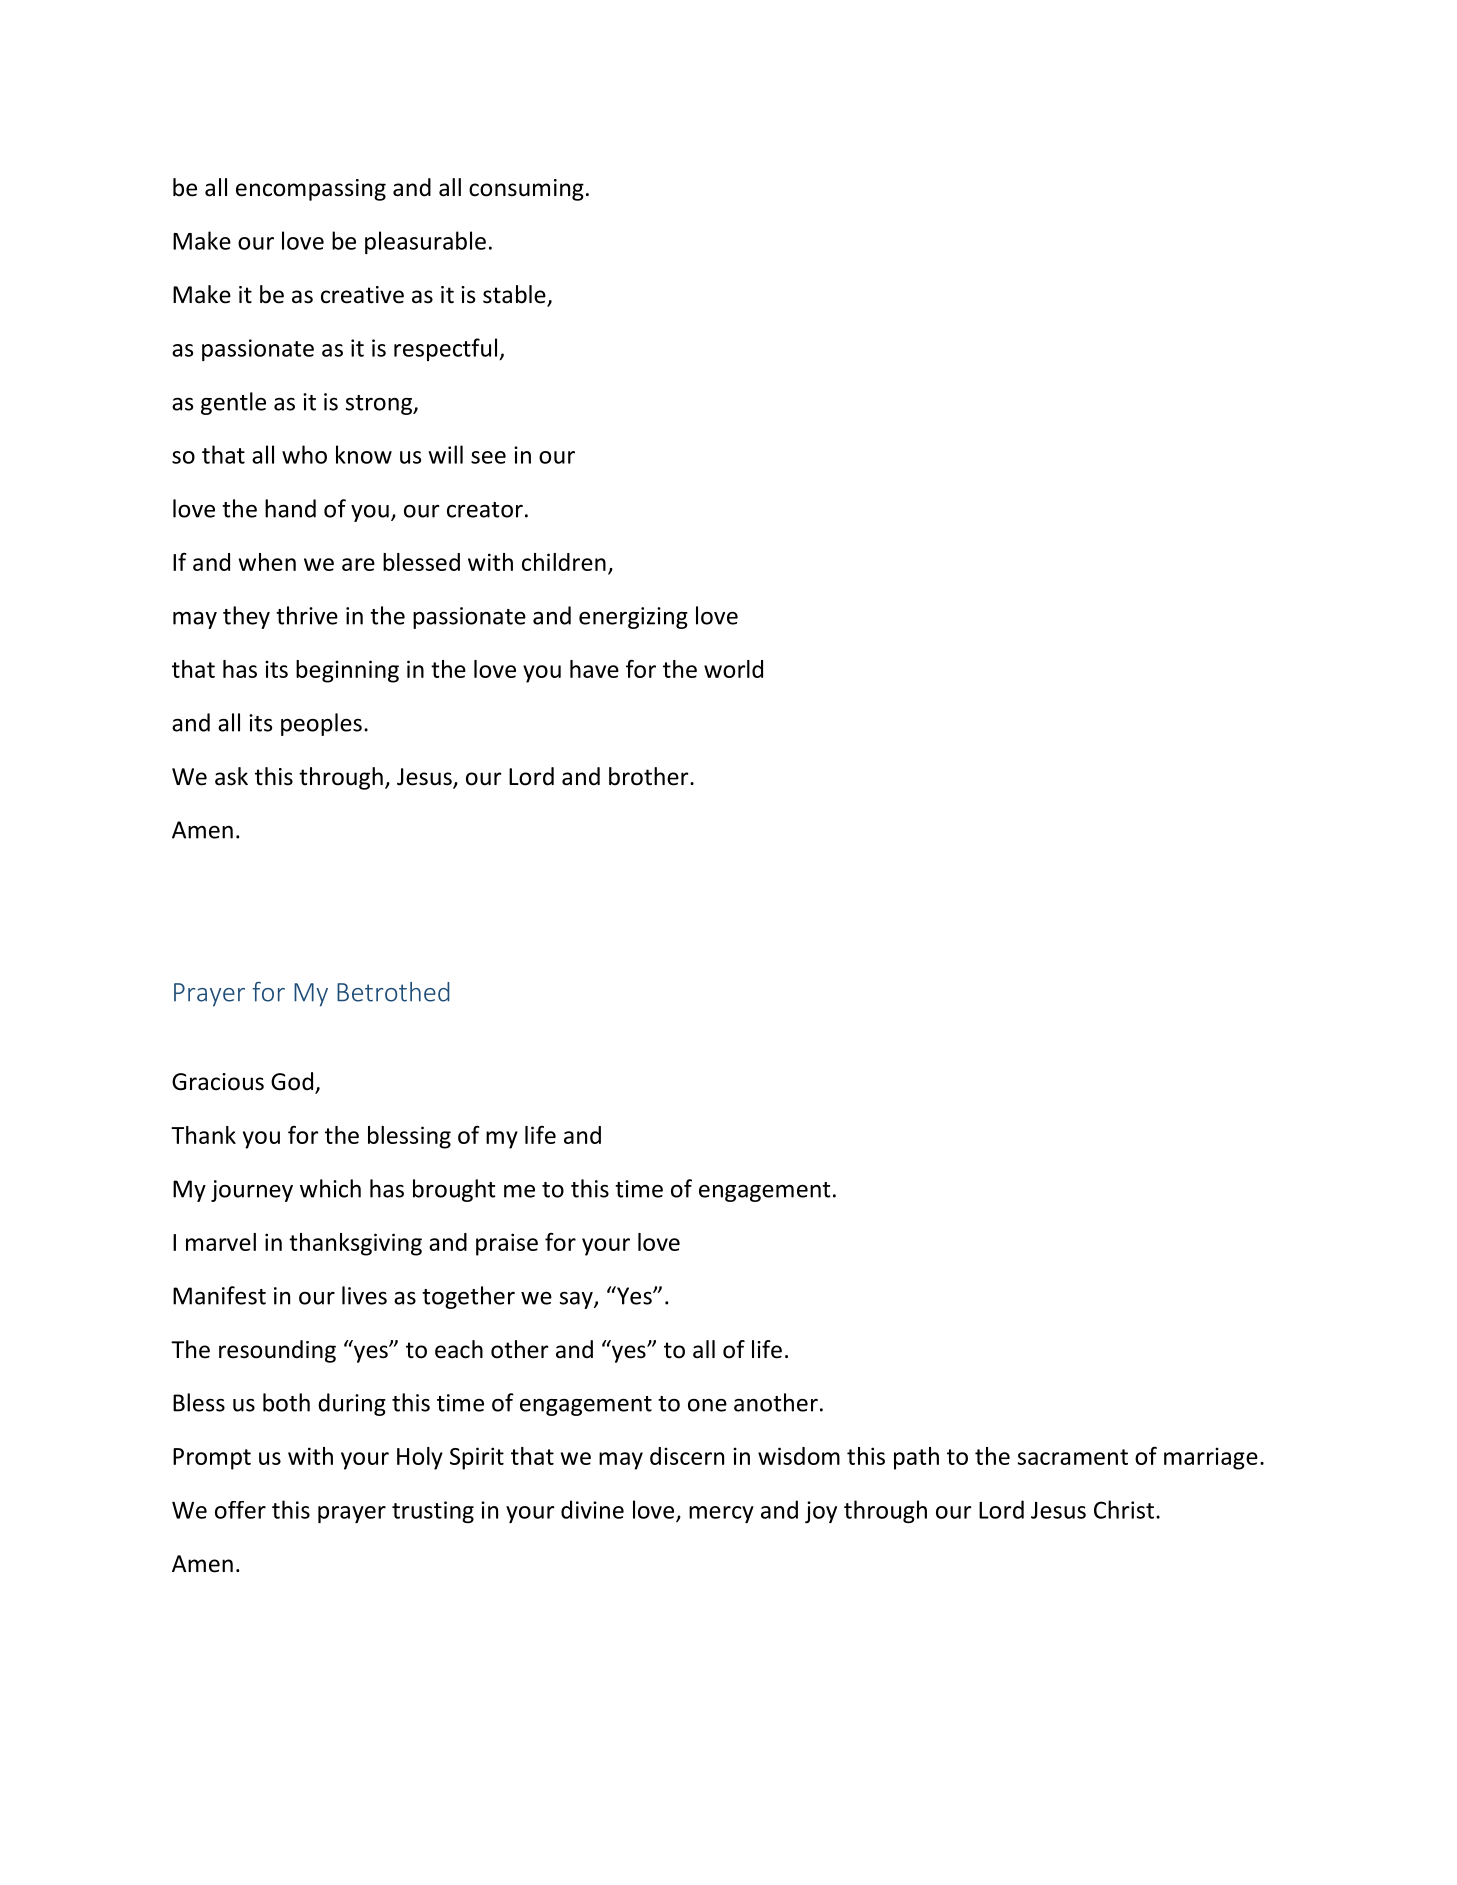 This screenshot has width=1457, height=1885. What do you see at coordinates (633, 618) in the screenshot?
I see `energizing` at bounding box center [633, 618].
